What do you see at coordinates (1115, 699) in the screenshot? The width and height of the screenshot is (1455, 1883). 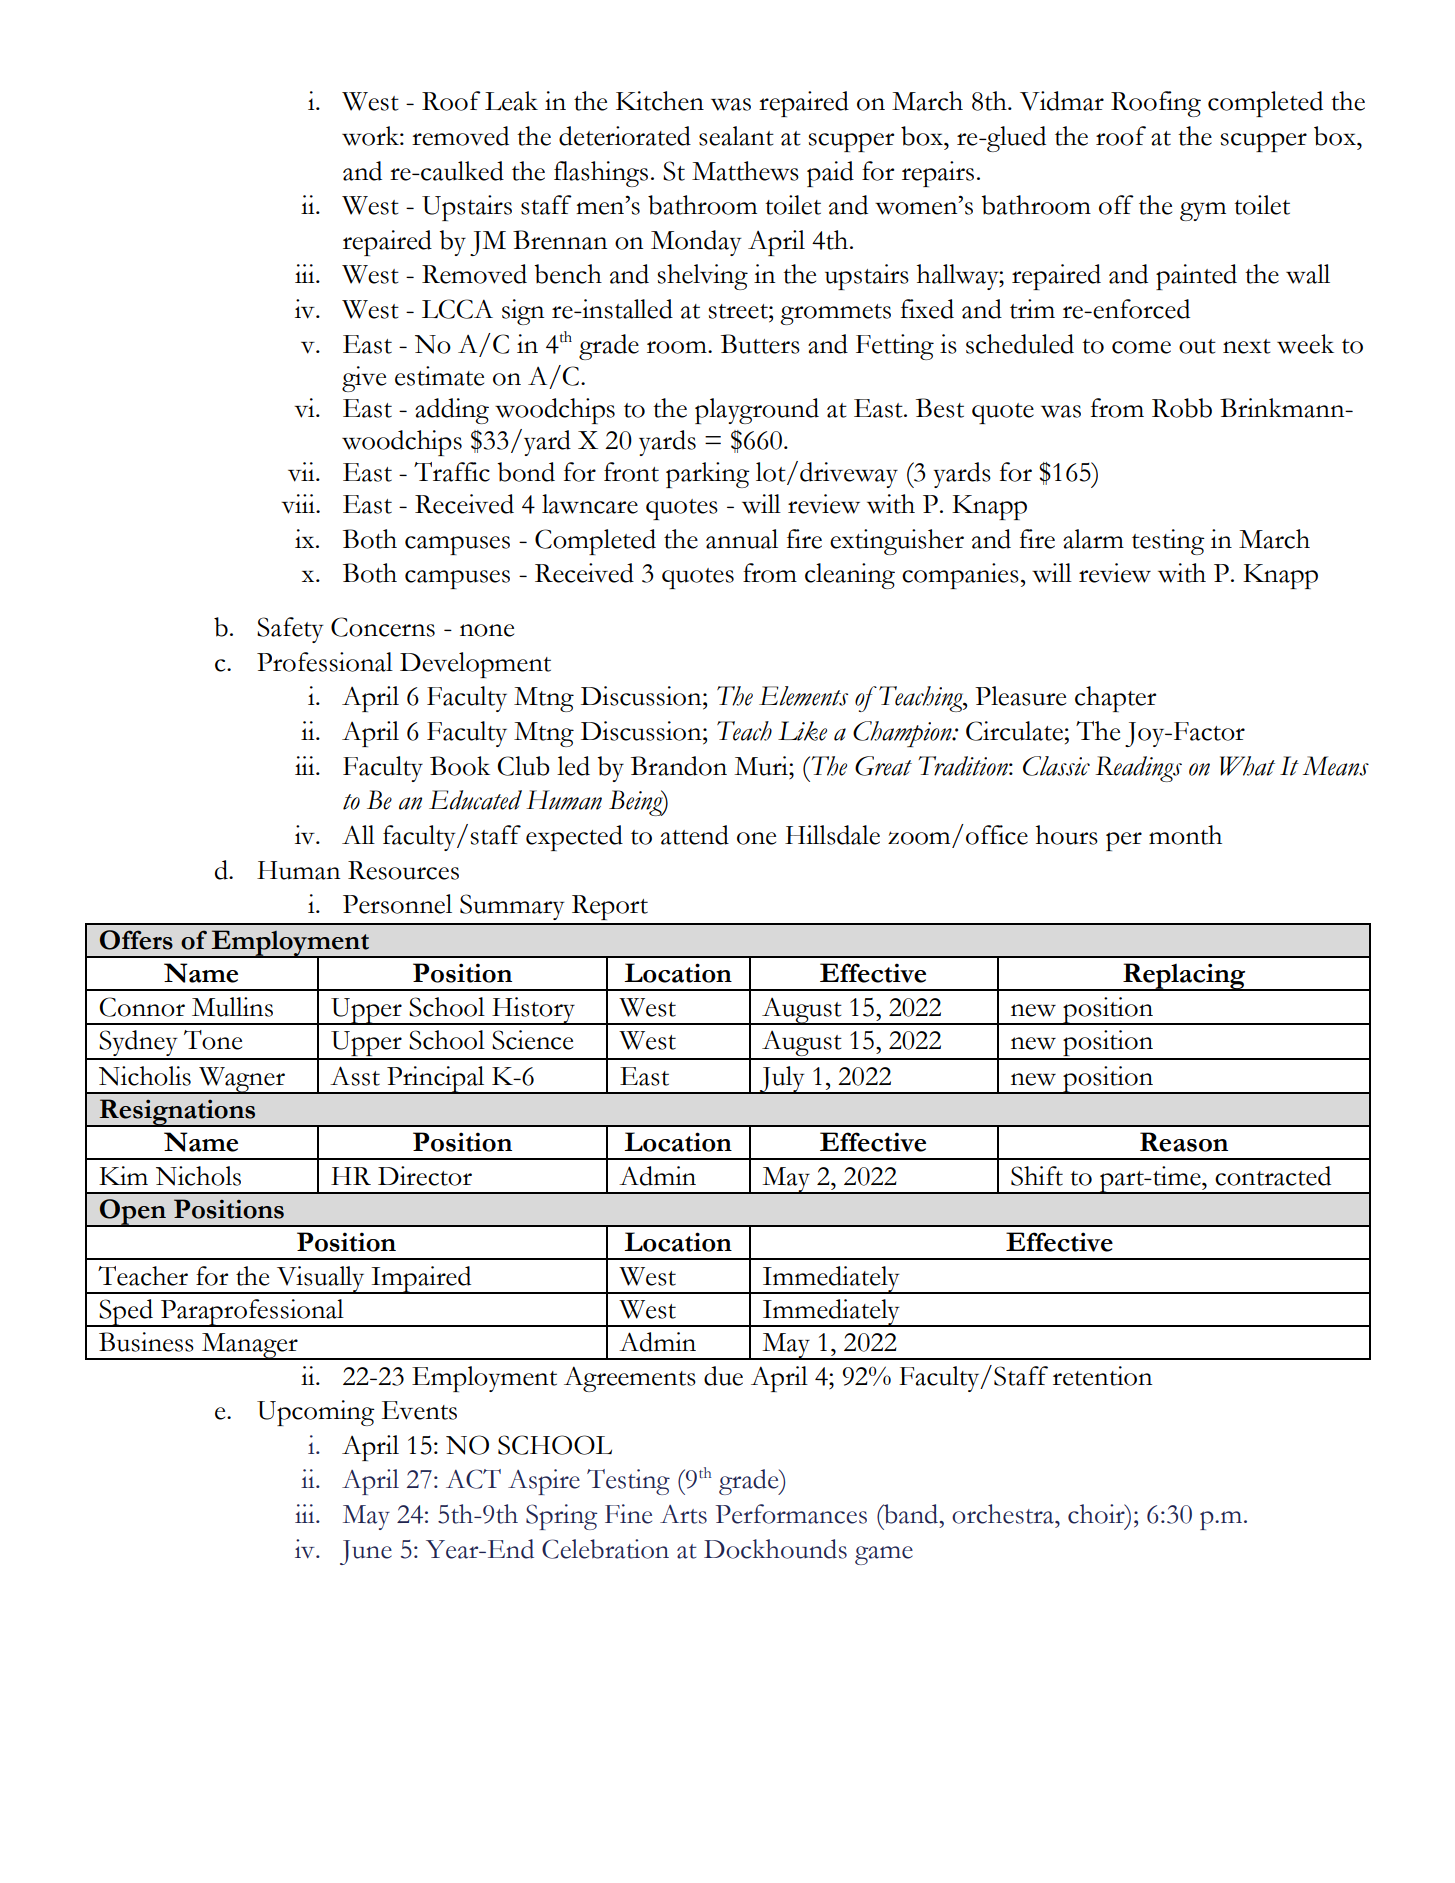 I see `chapter` at bounding box center [1115, 699].
